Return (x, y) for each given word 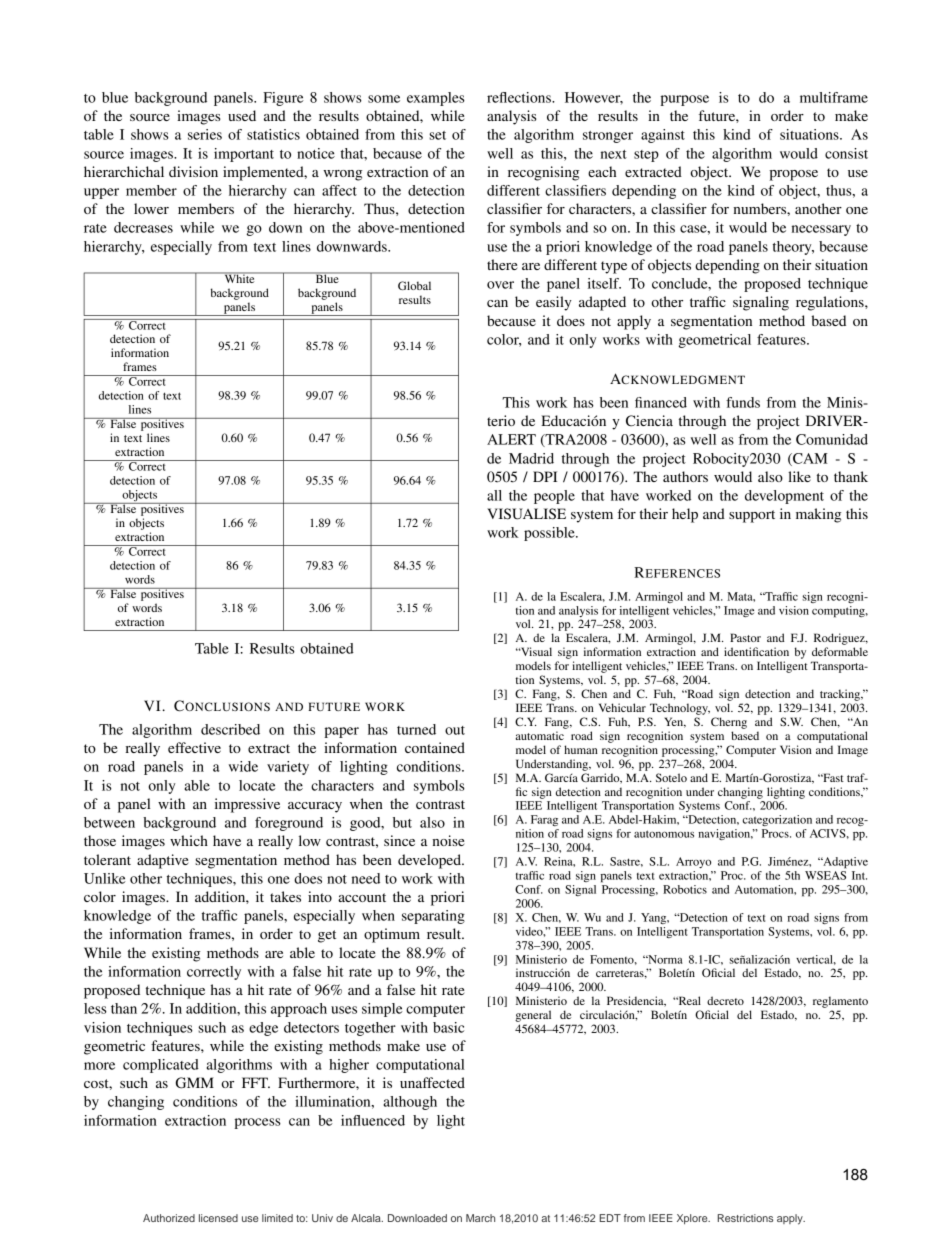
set (437, 135)
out (455, 730)
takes (285, 896)
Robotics (685, 889)
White (239, 277)
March (480, 1218)
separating (433, 917)
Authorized (169, 1218)
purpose (684, 100)
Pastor (745, 637)
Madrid (531, 458)
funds (743, 402)
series (205, 134)
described (230, 729)
